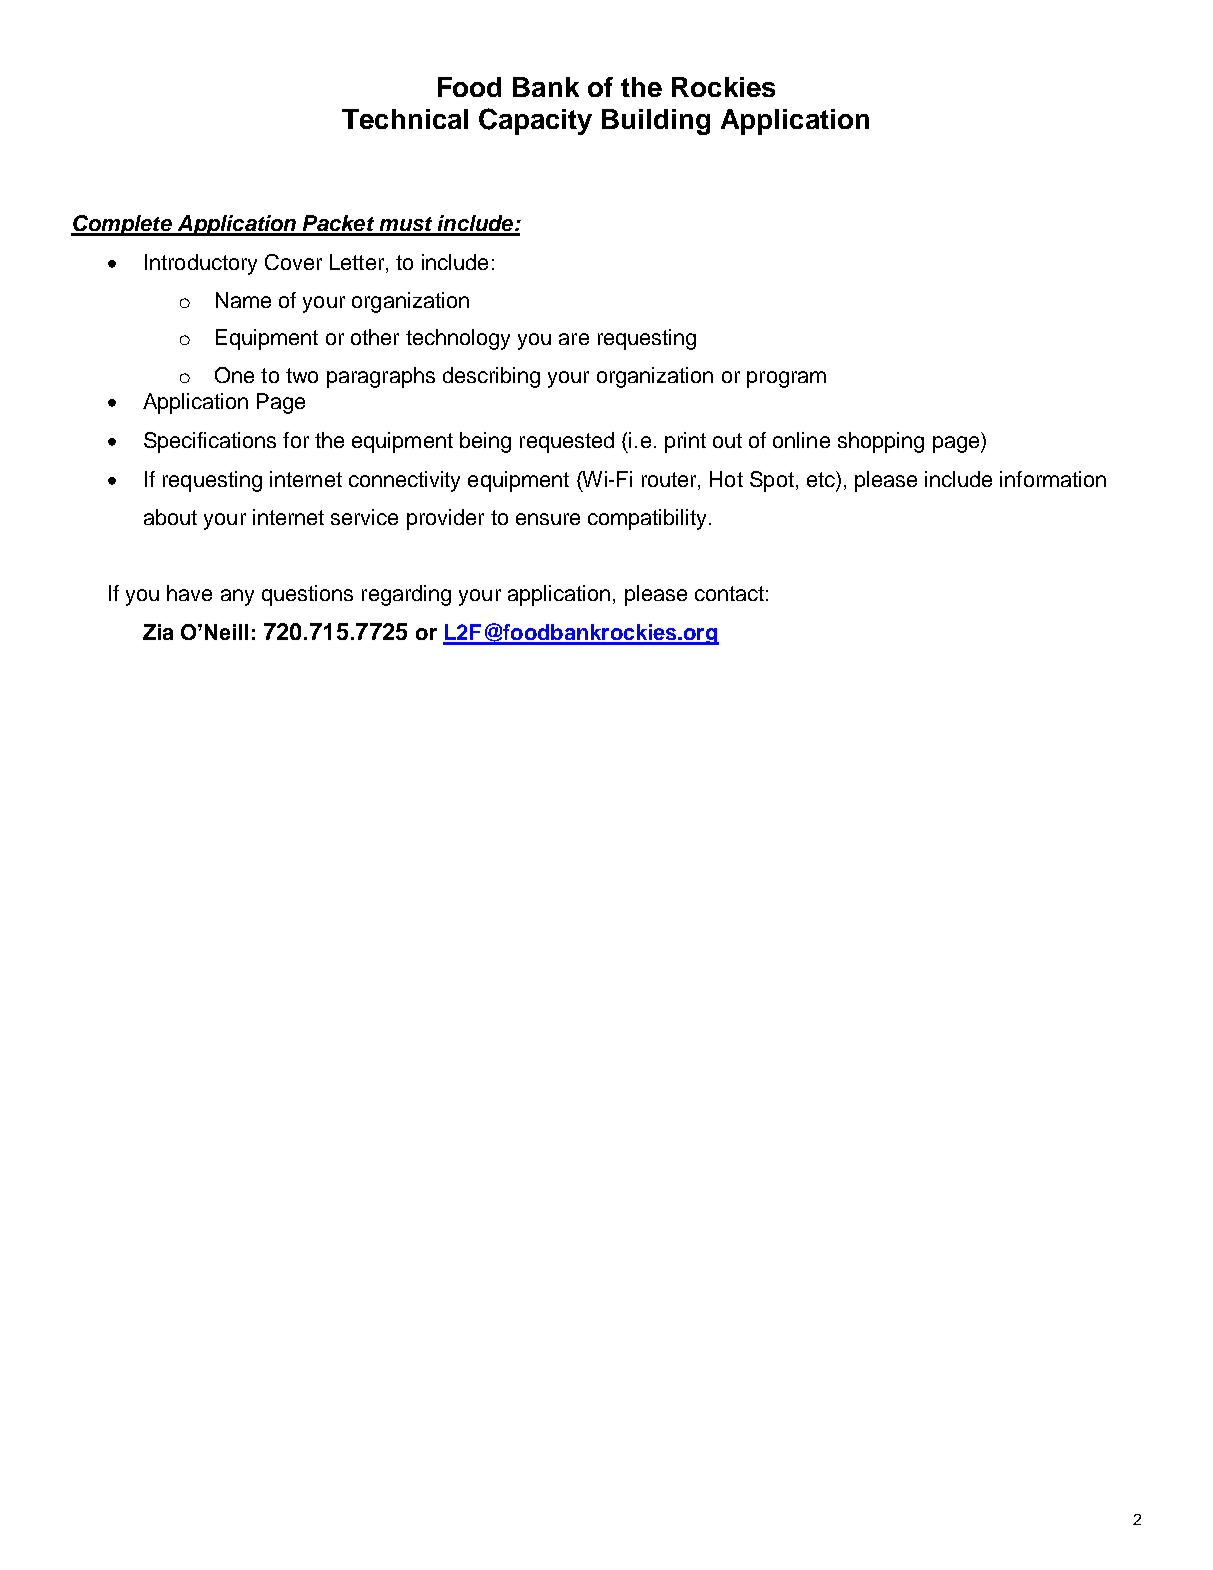 This screenshot has height=1570, width=1213. What do you see at coordinates (491, 377) in the screenshot?
I see `describing` at bounding box center [491, 377].
